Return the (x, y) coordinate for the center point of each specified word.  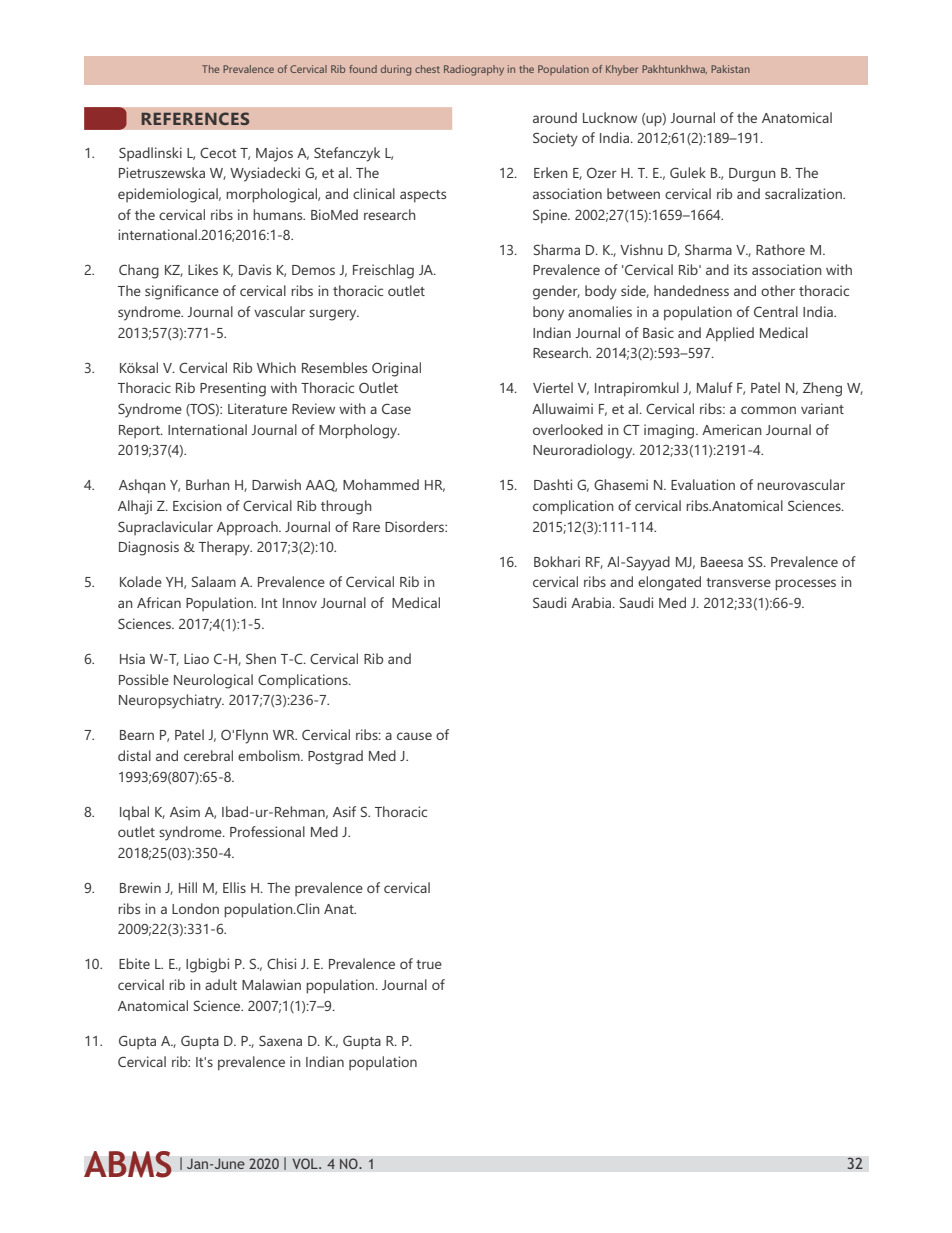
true (429, 964)
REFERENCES (195, 118)
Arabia (592, 602)
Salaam (214, 581)
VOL (306, 1164)
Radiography (474, 70)
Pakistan (730, 69)
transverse (738, 582)
